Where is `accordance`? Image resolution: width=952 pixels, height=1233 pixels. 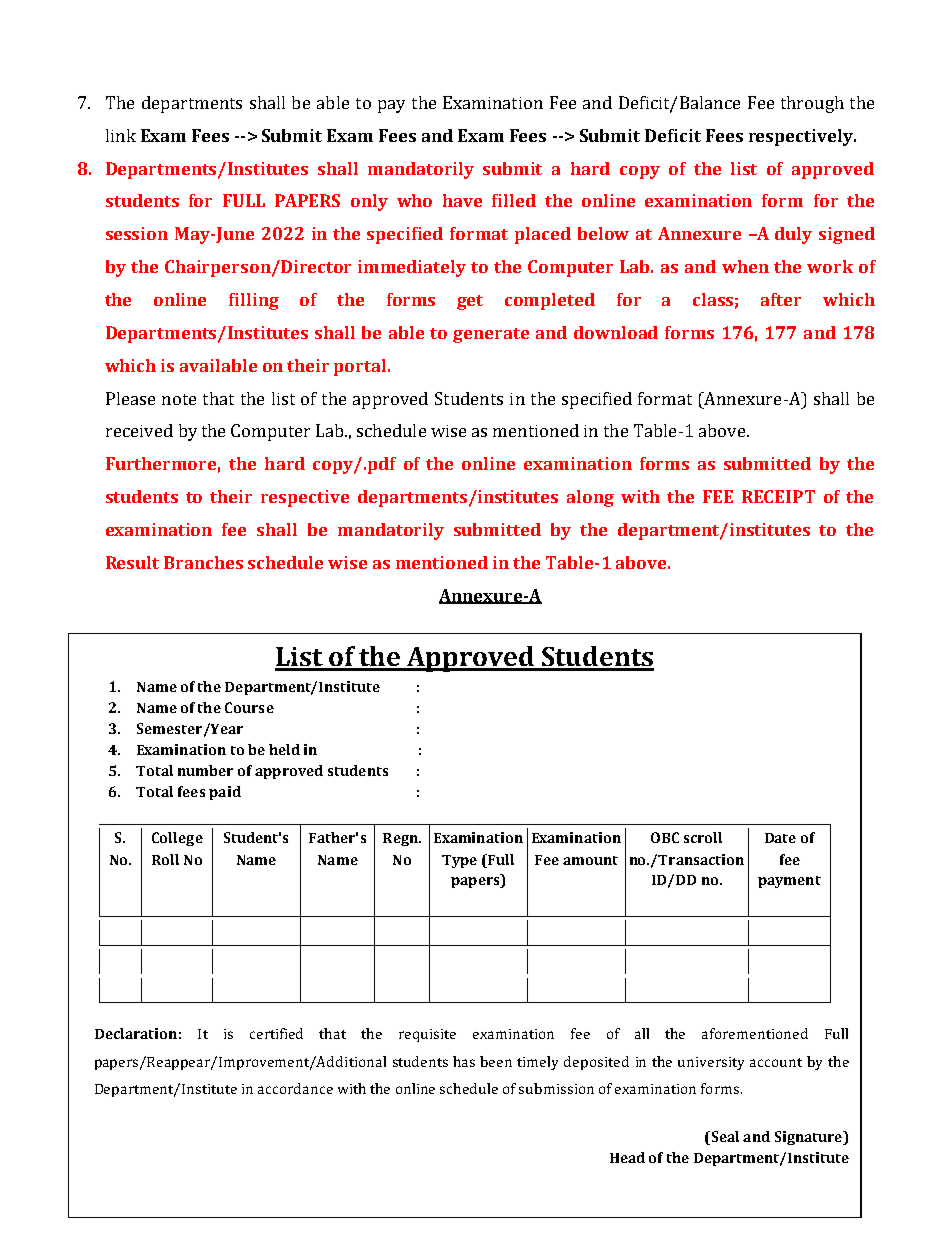 accordance is located at coordinates (295, 1088).
